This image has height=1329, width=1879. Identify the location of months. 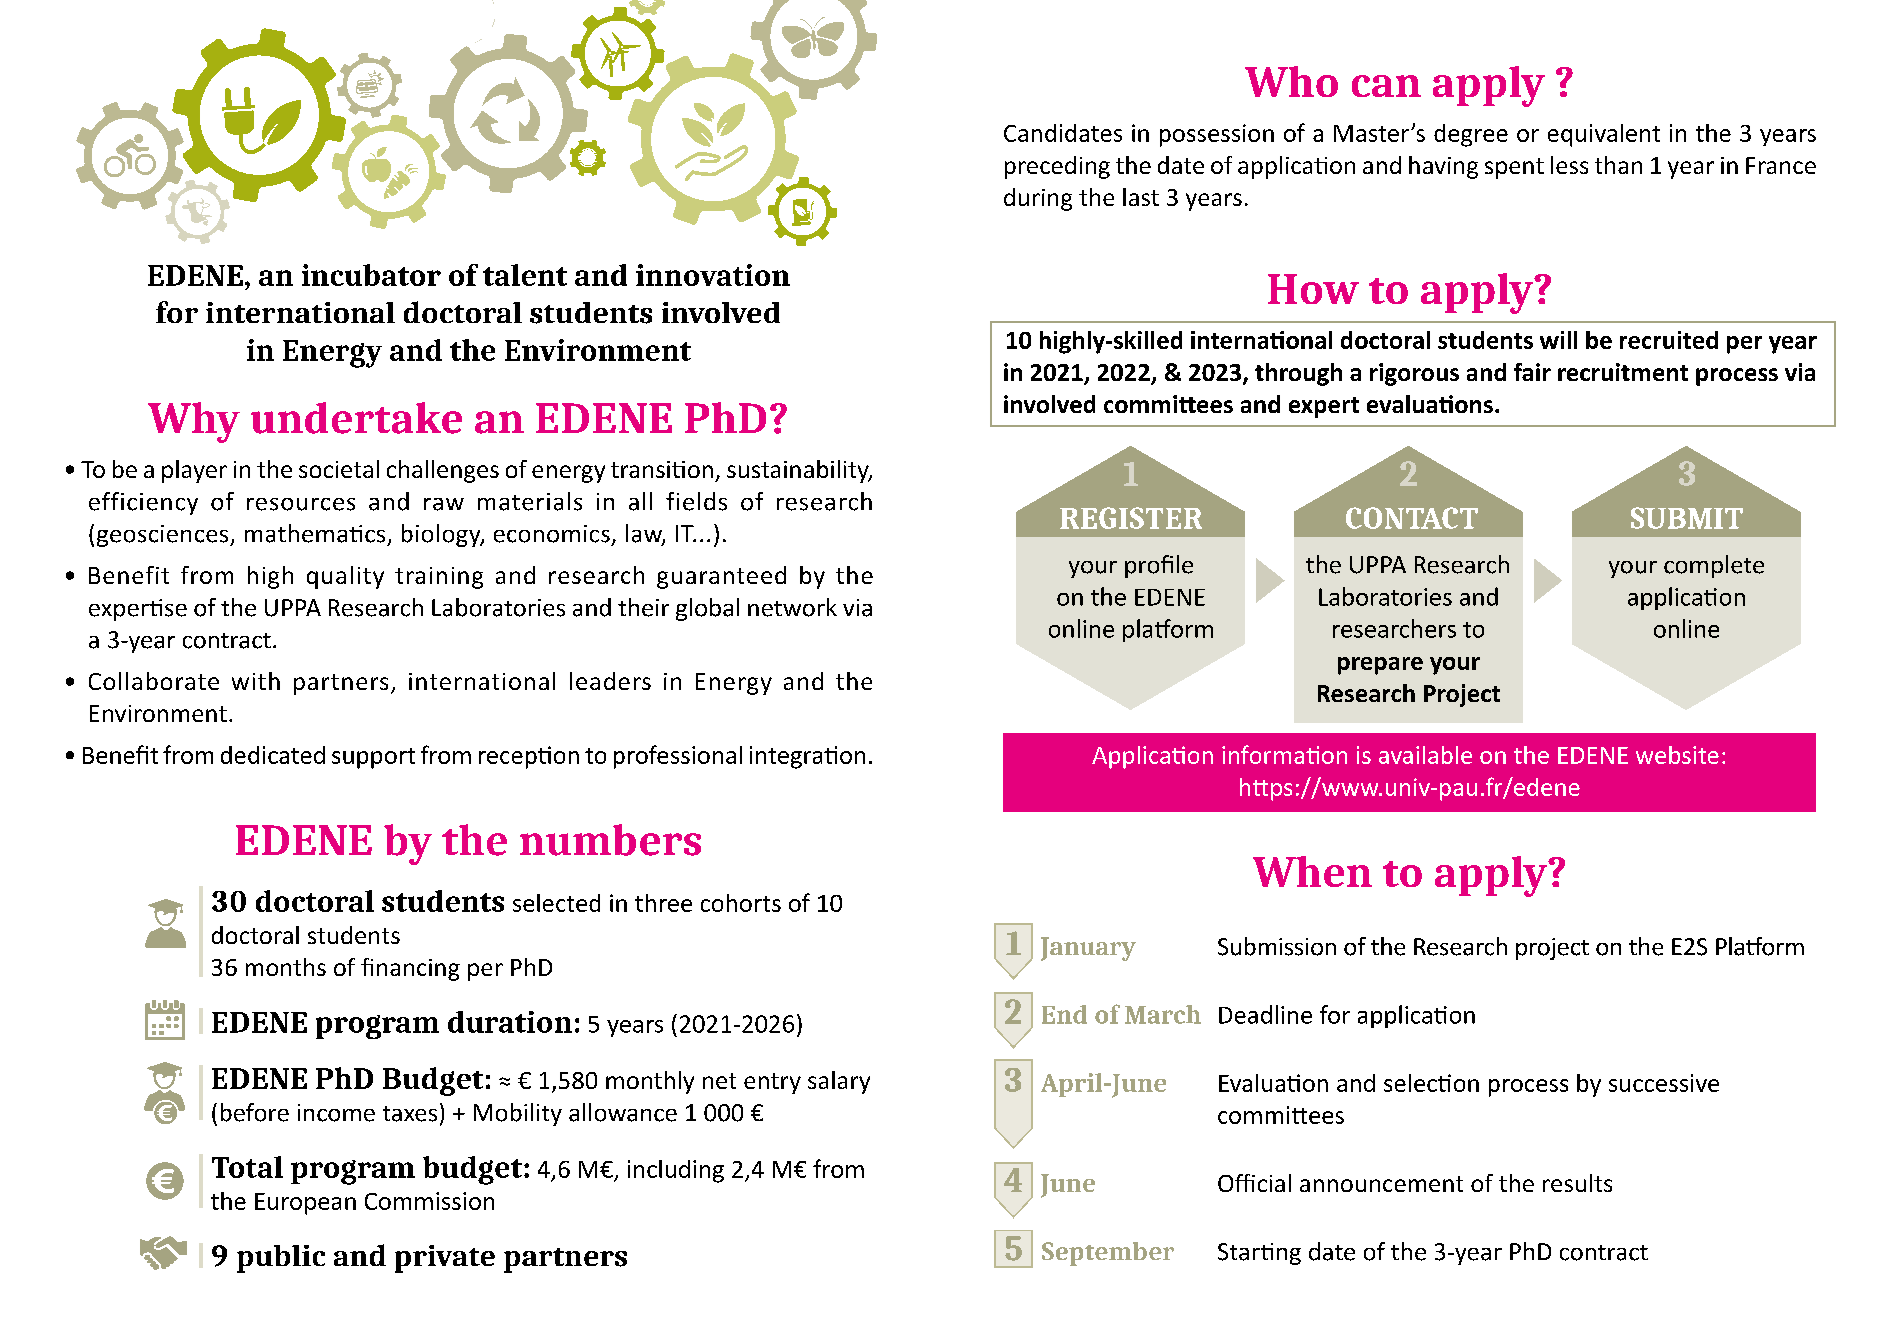
(286, 967).
